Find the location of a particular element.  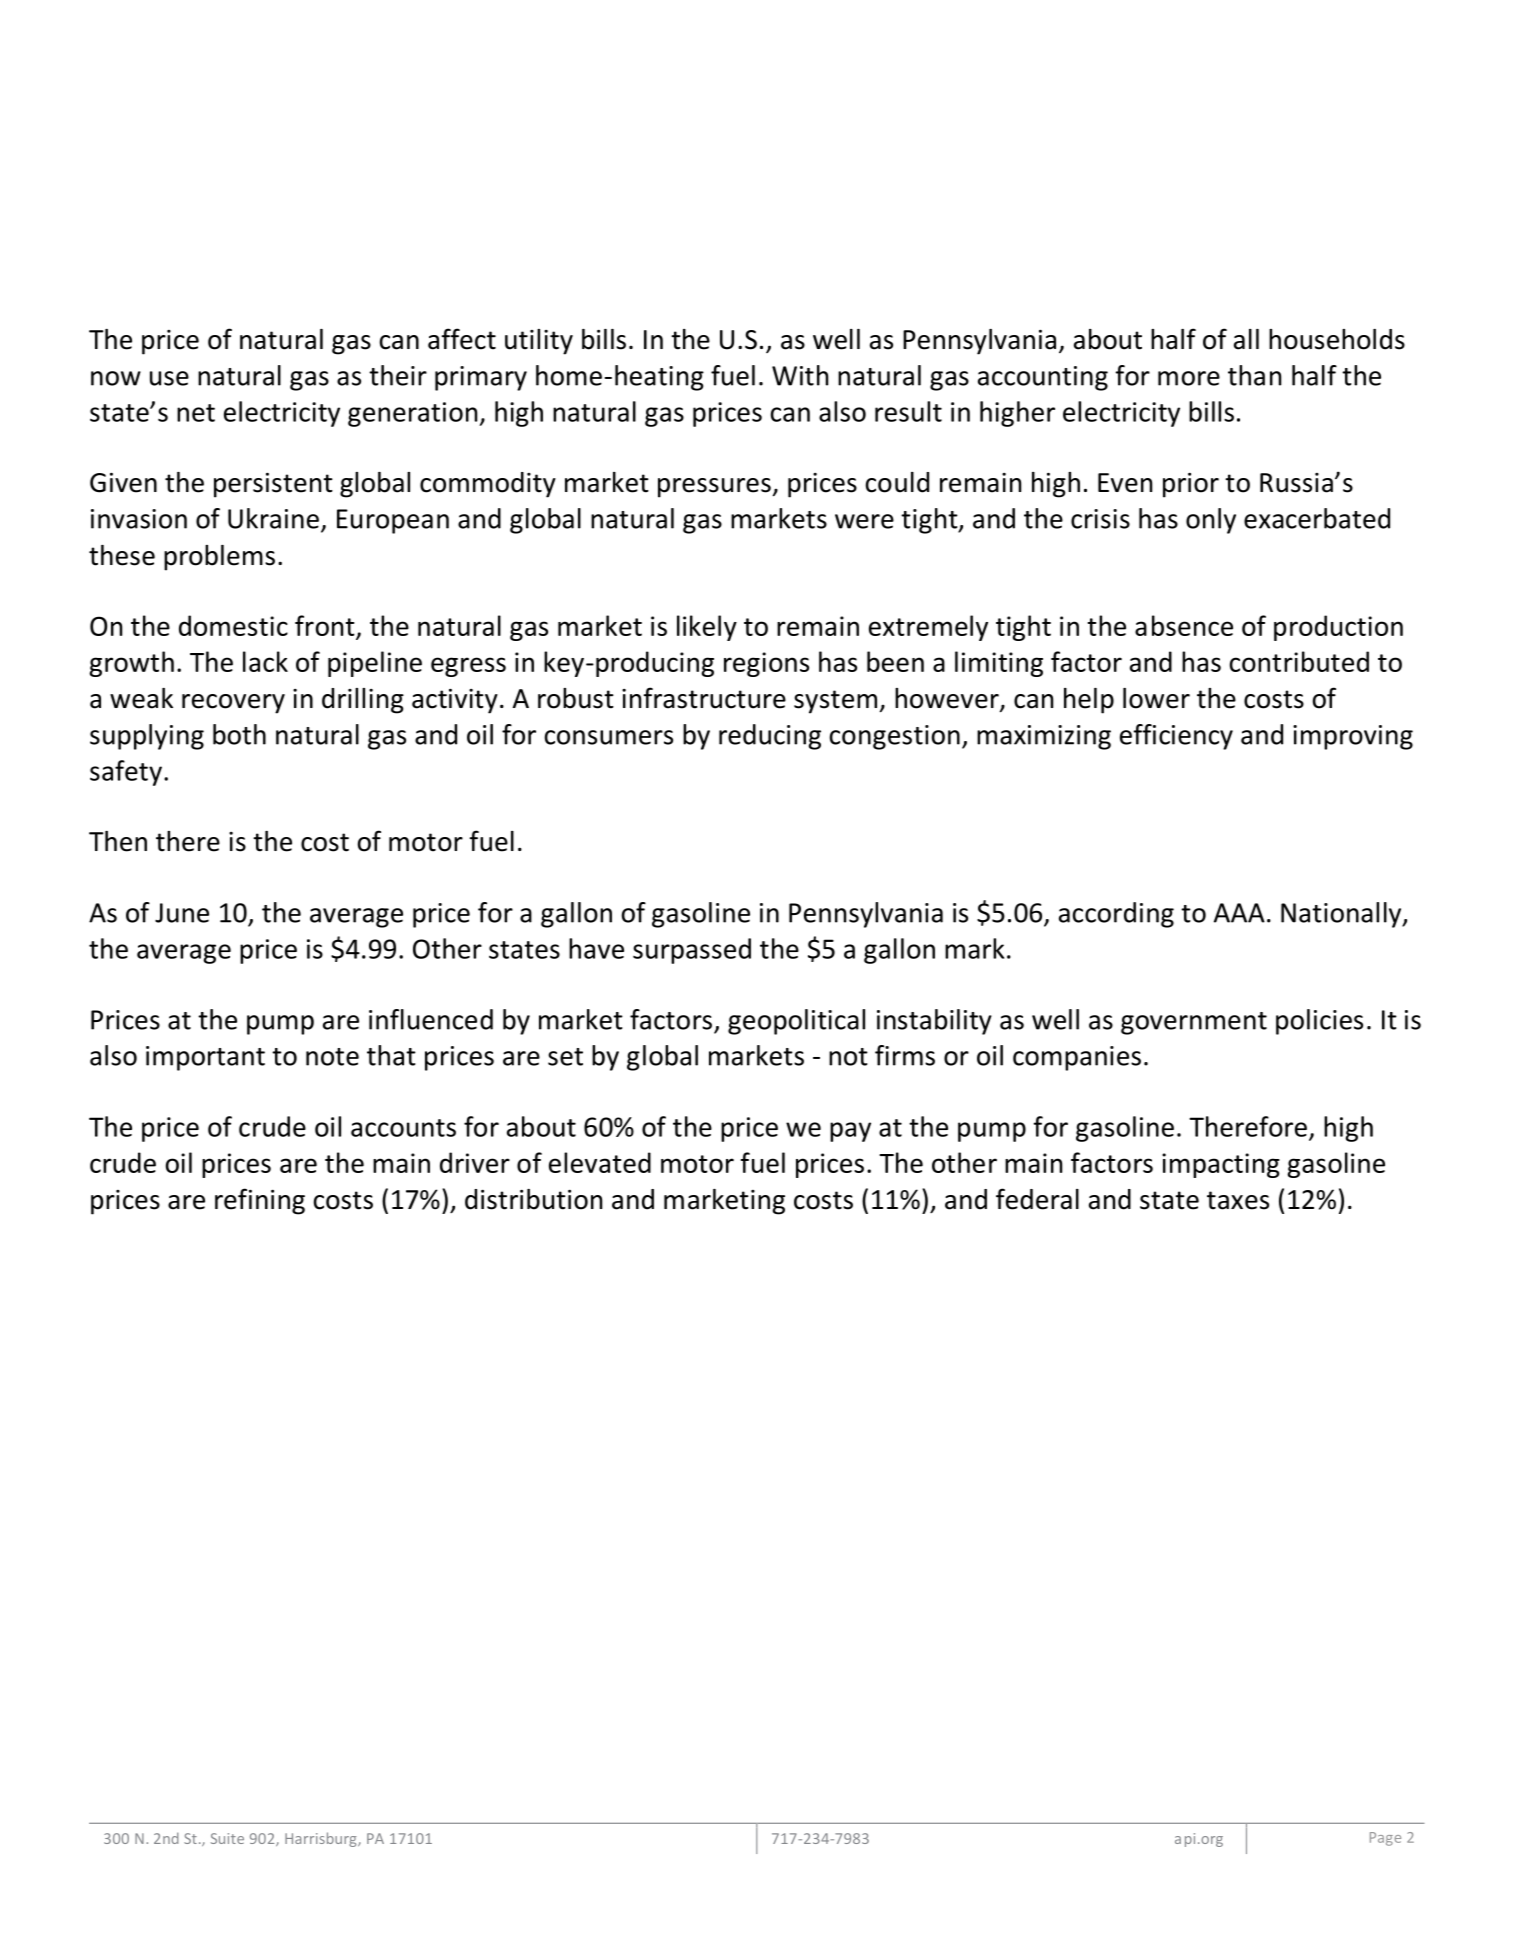

than is located at coordinates (1254, 375).
